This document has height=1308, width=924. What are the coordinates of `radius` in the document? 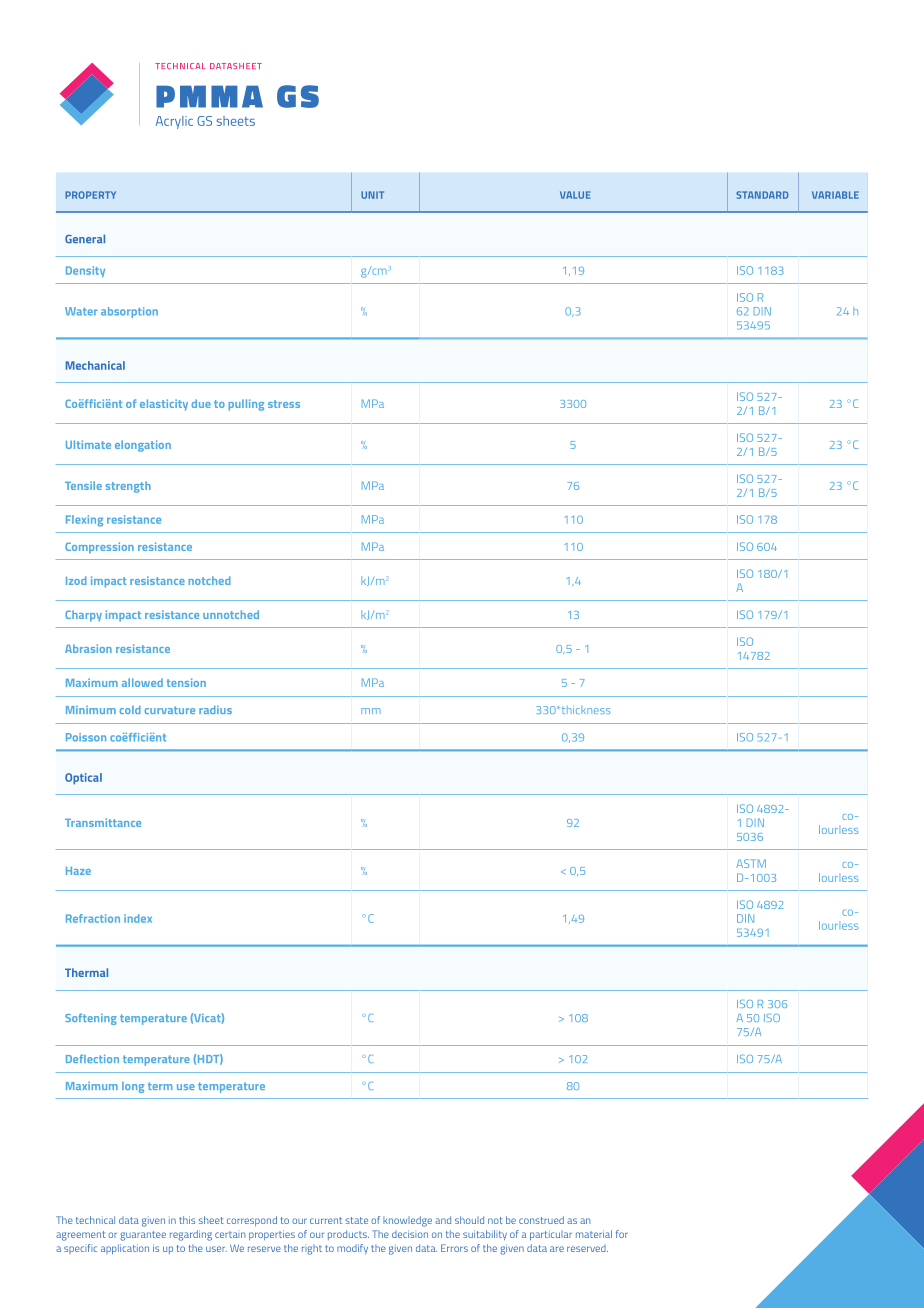 It's located at (215, 710).
